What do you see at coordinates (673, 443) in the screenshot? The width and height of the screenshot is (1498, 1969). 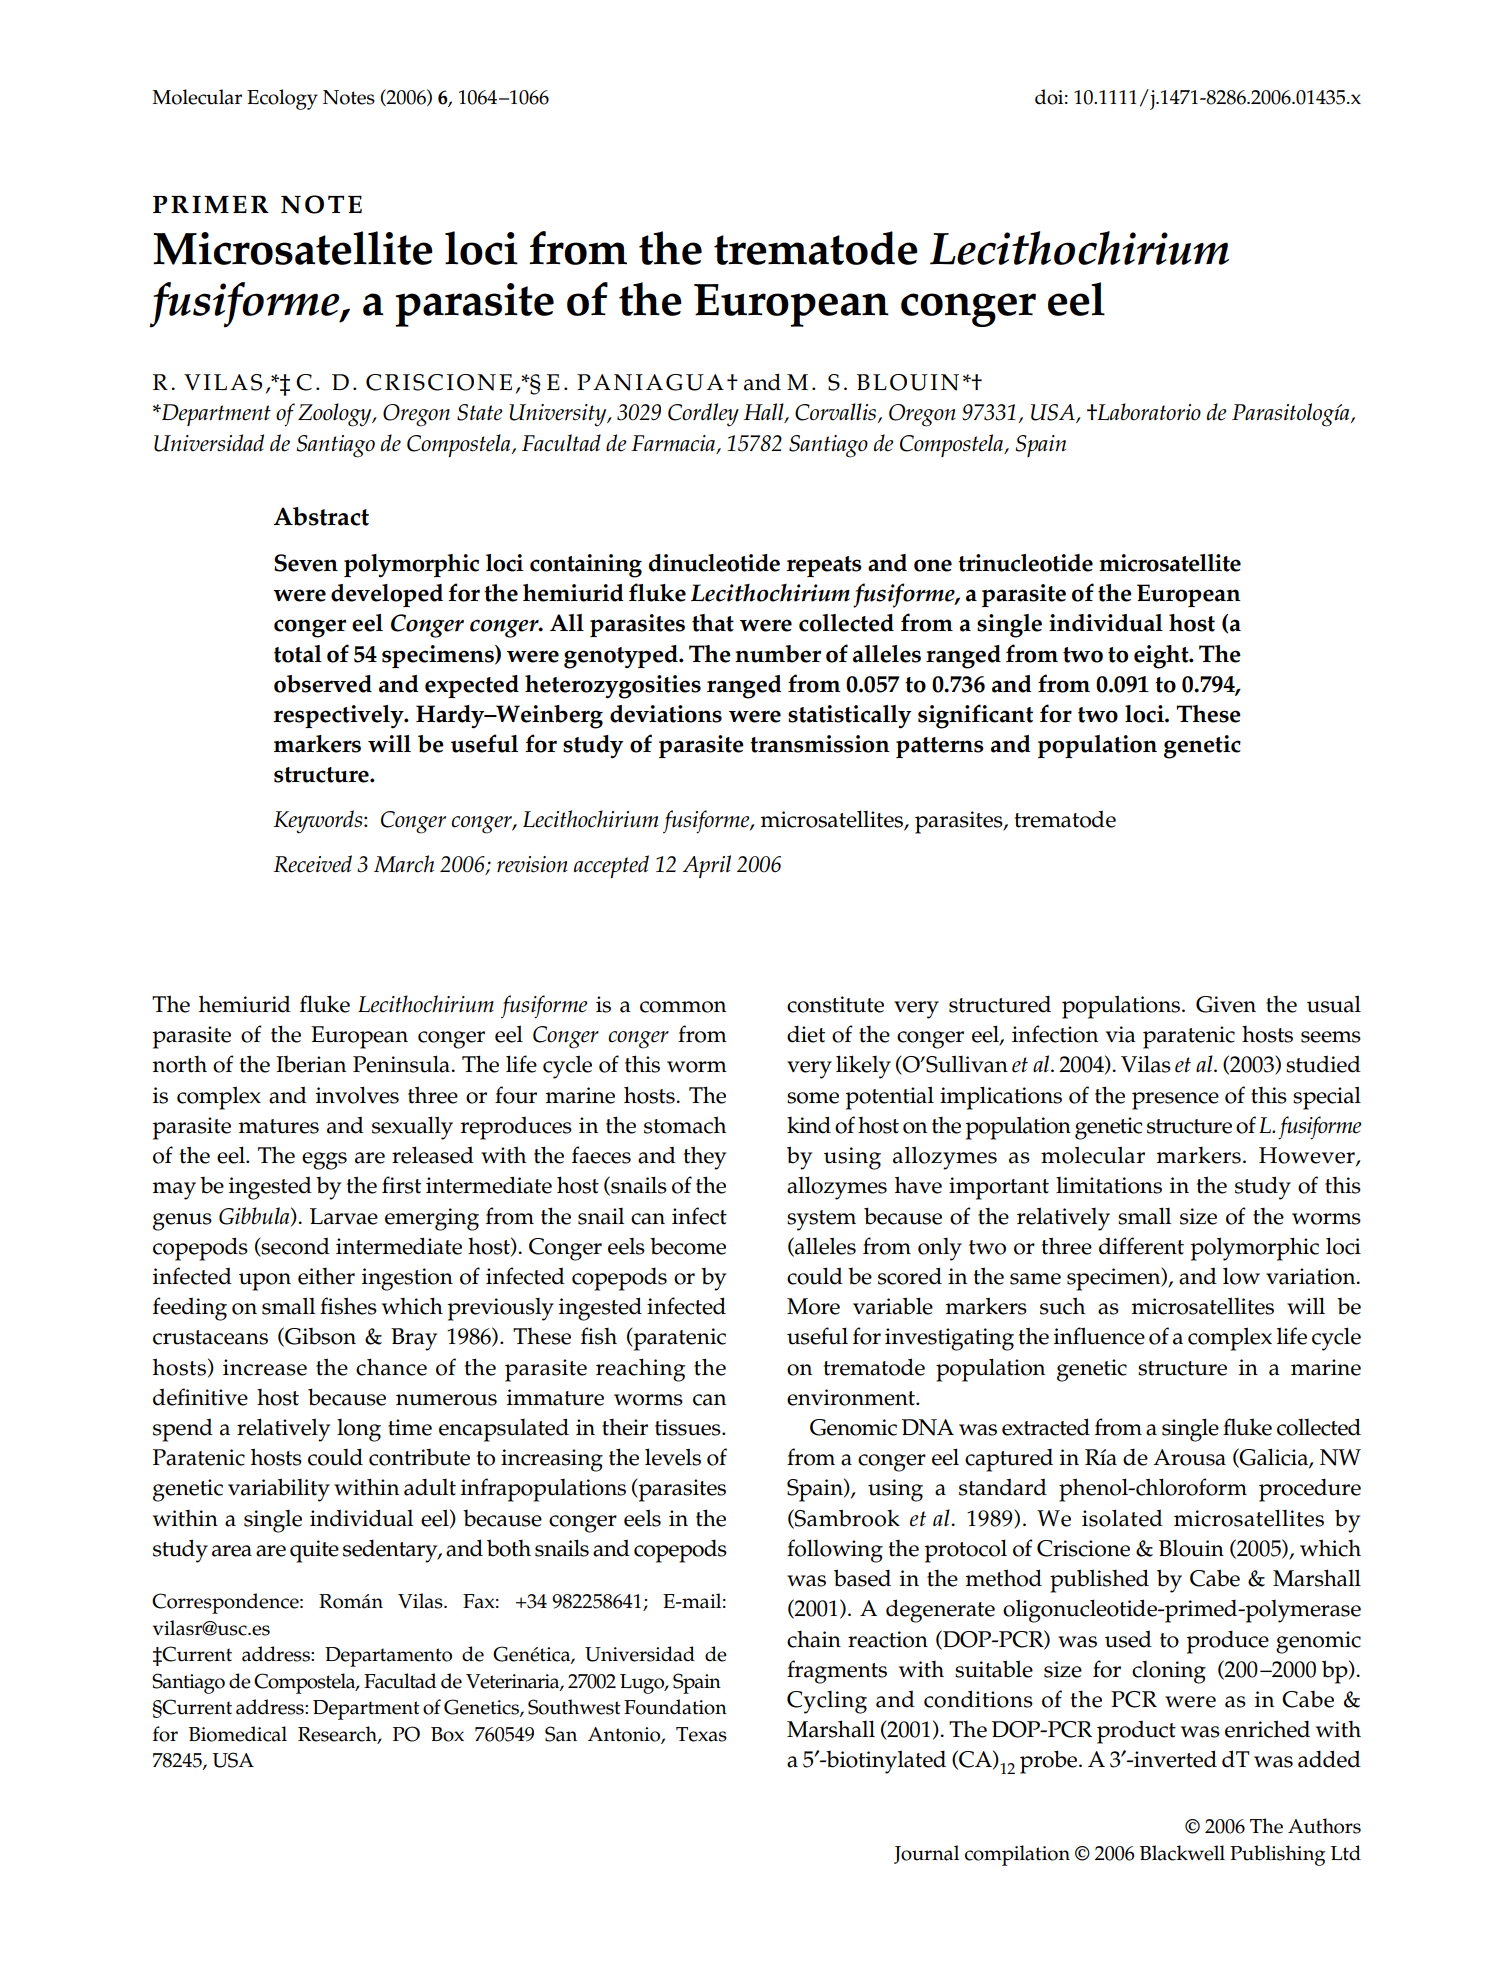 I see `Farmacia` at bounding box center [673, 443].
